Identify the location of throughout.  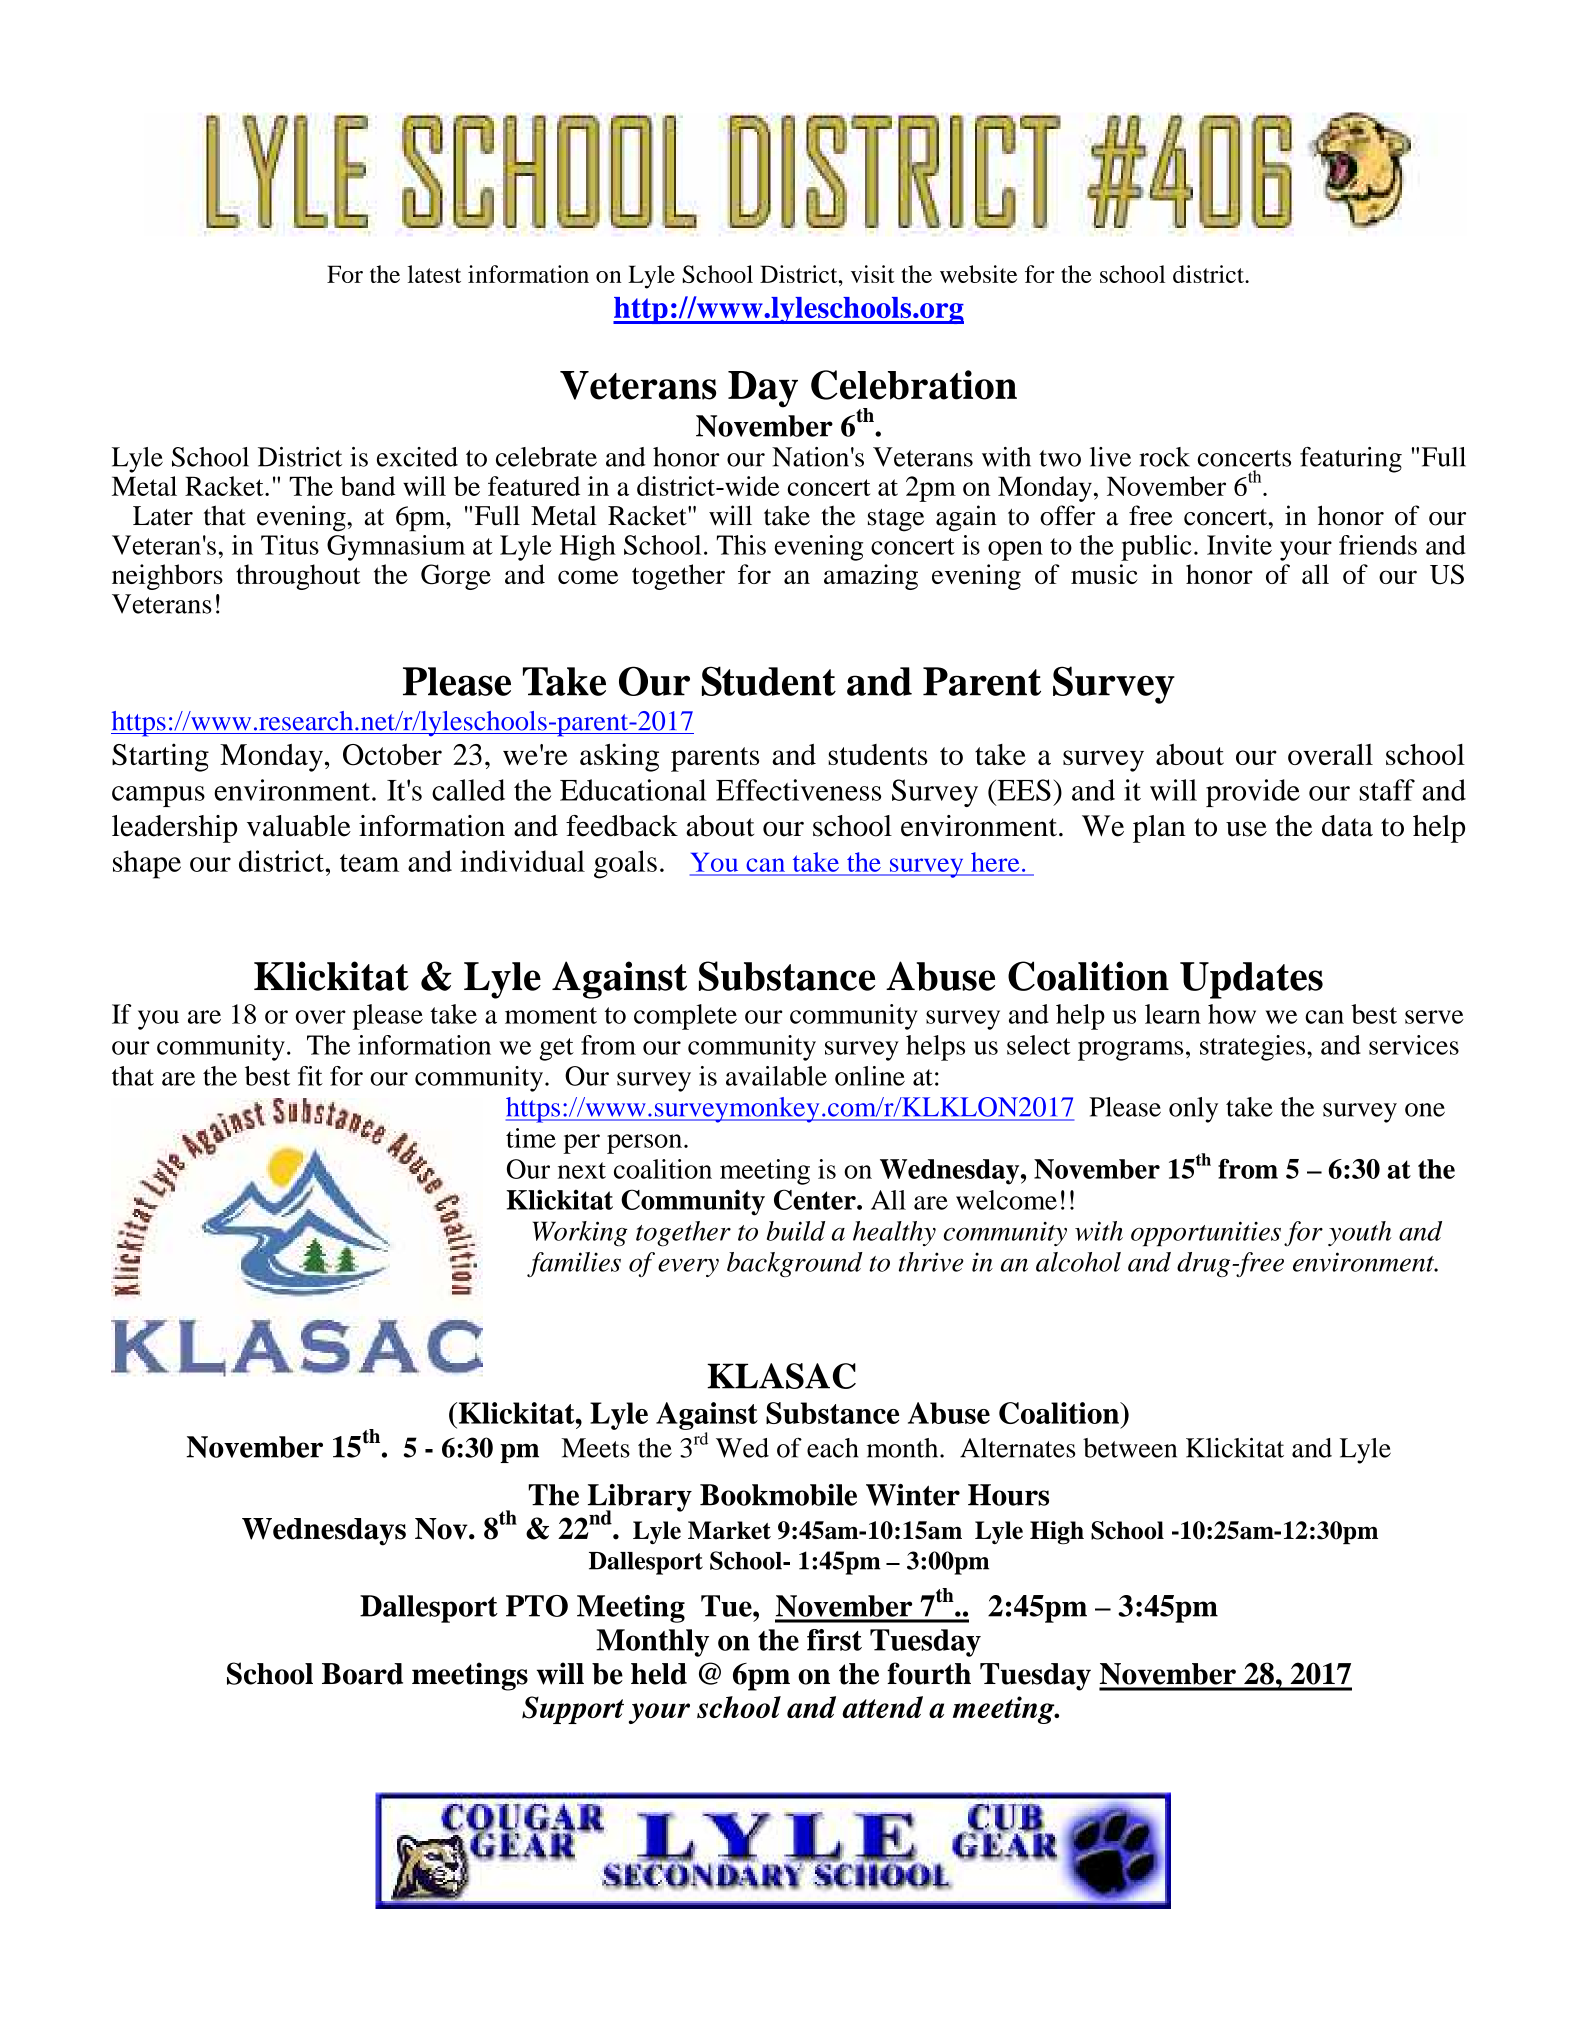
(298, 577).
